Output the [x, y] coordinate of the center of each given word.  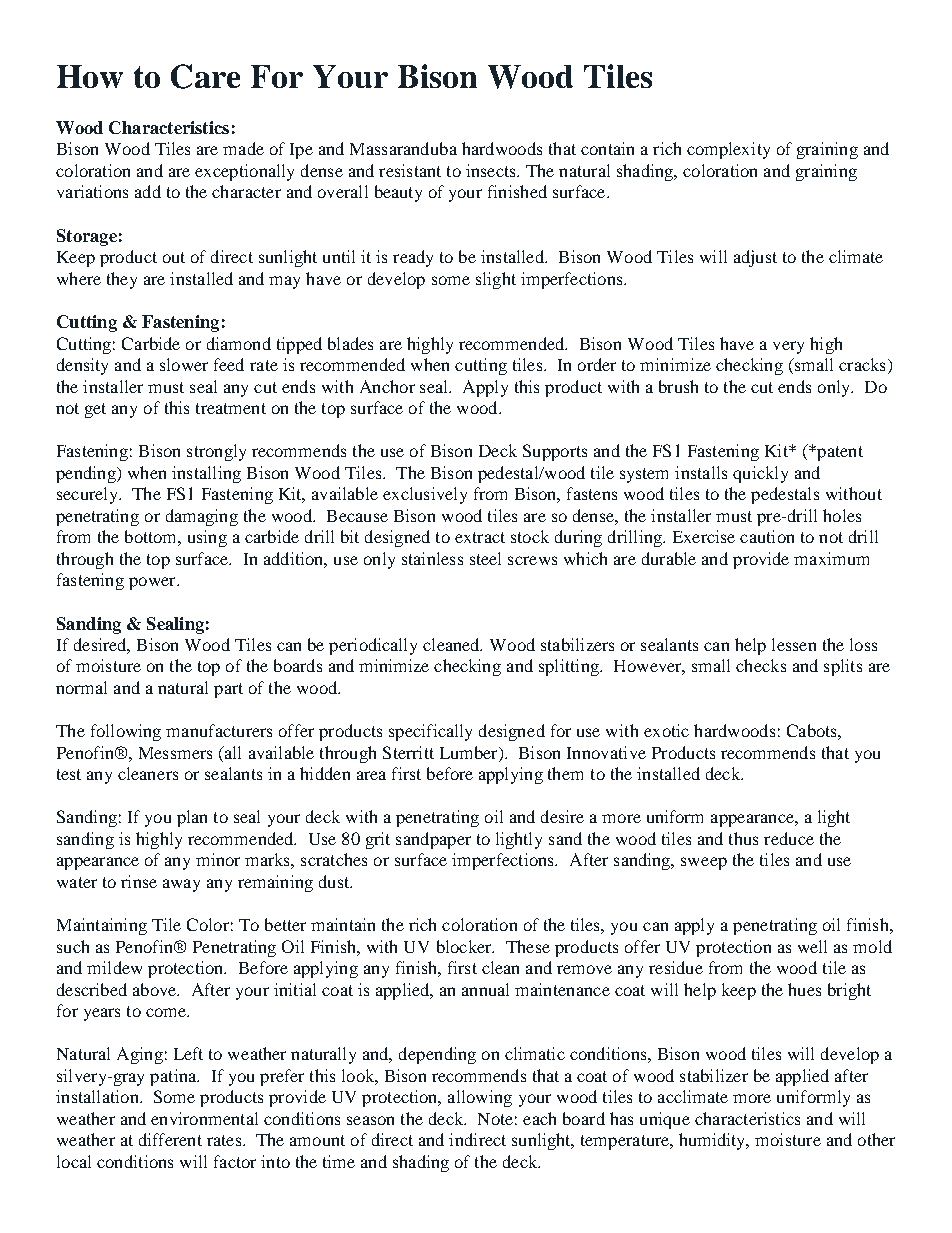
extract [480, 537]
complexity [728, 150]
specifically [430, 732]
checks [761, 665]
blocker [465, 946]
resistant [410, 170]
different [170, 1139]
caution [767, 536]
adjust [755, 258]
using [207, 538]
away [181, 885]
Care [205, 76]
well [812, 946]
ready [413, 258]
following [126, 732]
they [122, 280]
